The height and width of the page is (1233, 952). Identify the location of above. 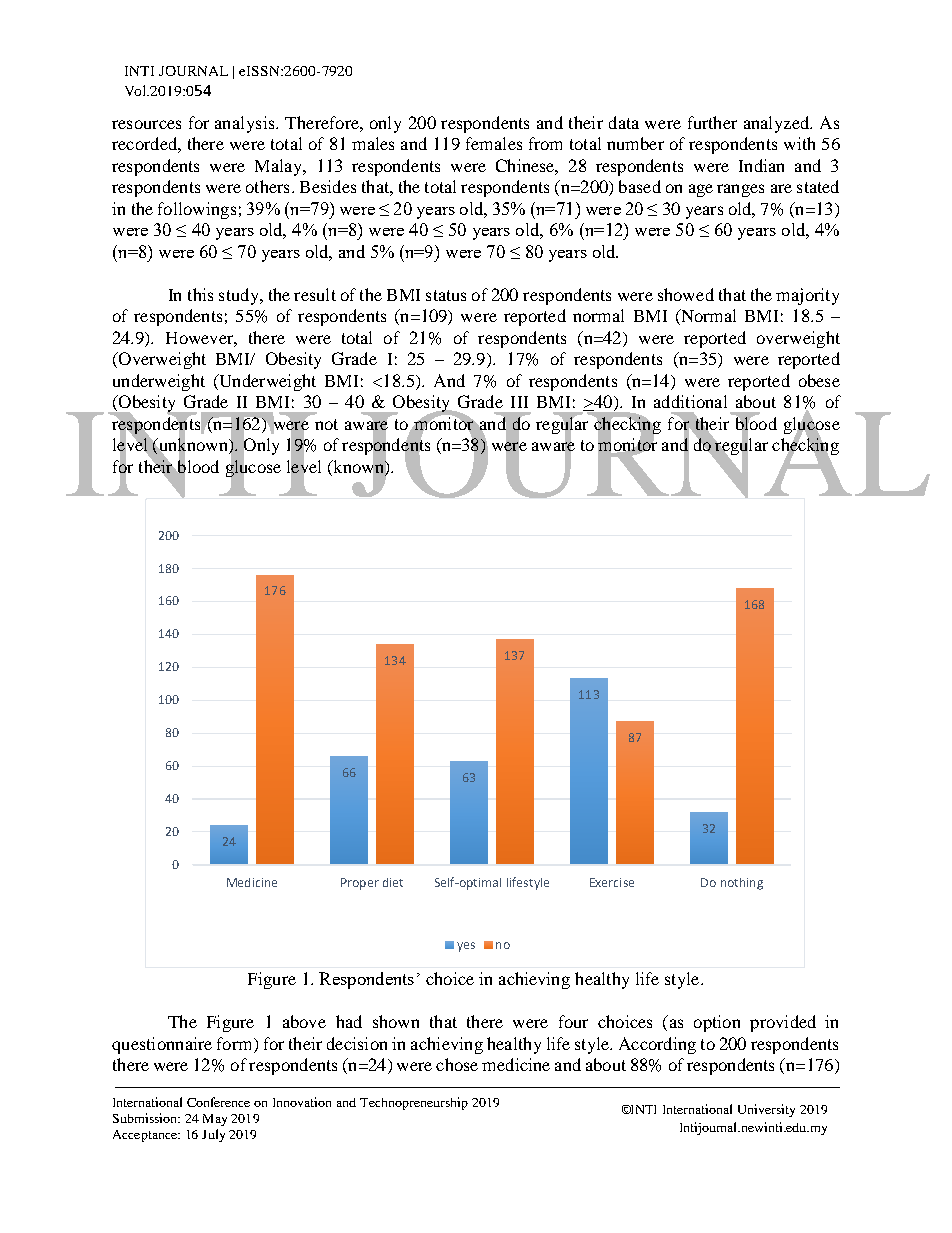
(304, 1021).
